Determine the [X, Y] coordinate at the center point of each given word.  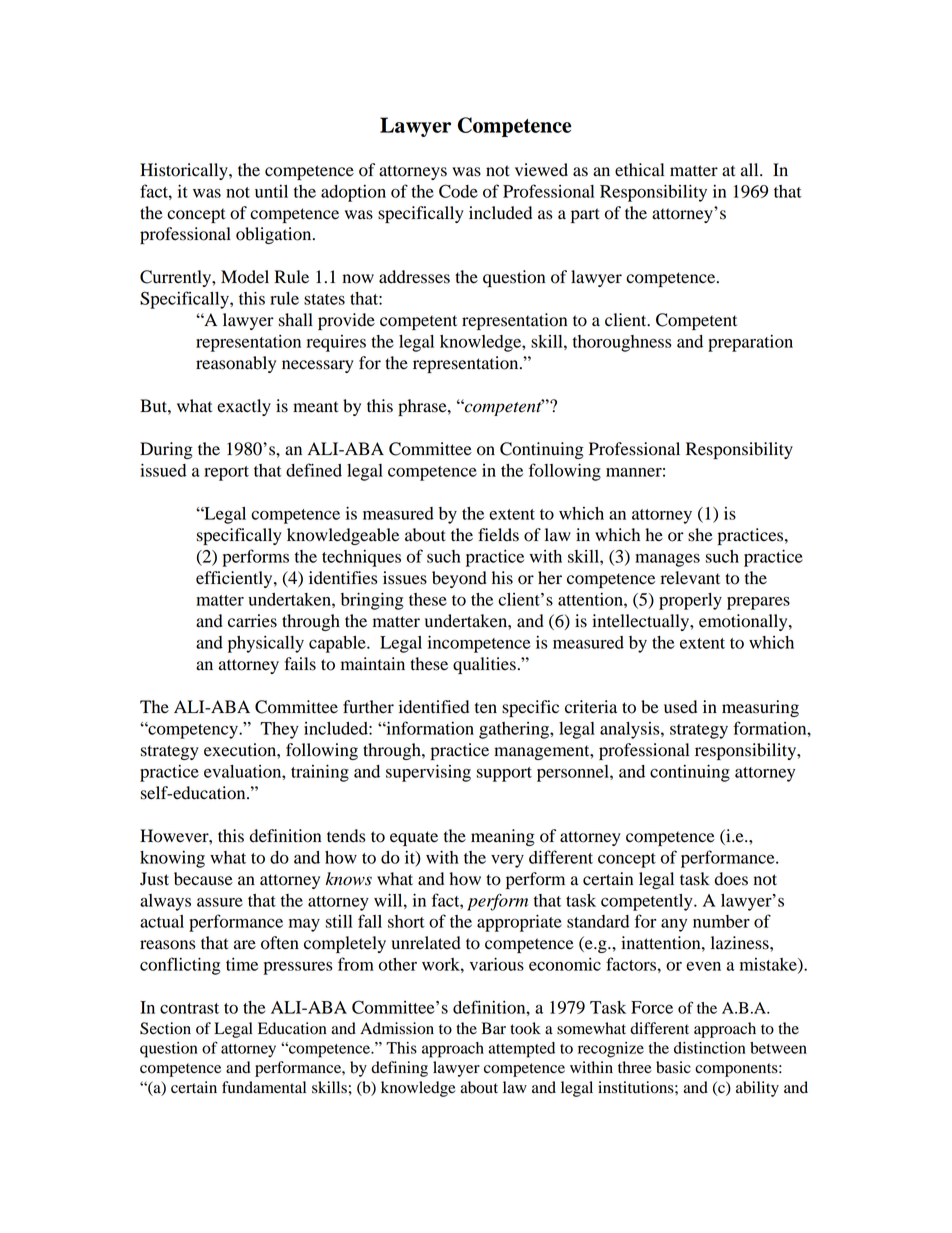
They [279, 730]
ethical [639, 170]
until [271, 191]
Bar [494, 1028]
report [226, 473]
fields [498, 535]
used [680, 707]
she [700, 535]
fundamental [264, 1087]
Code [458, 191]
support [504, 774]
